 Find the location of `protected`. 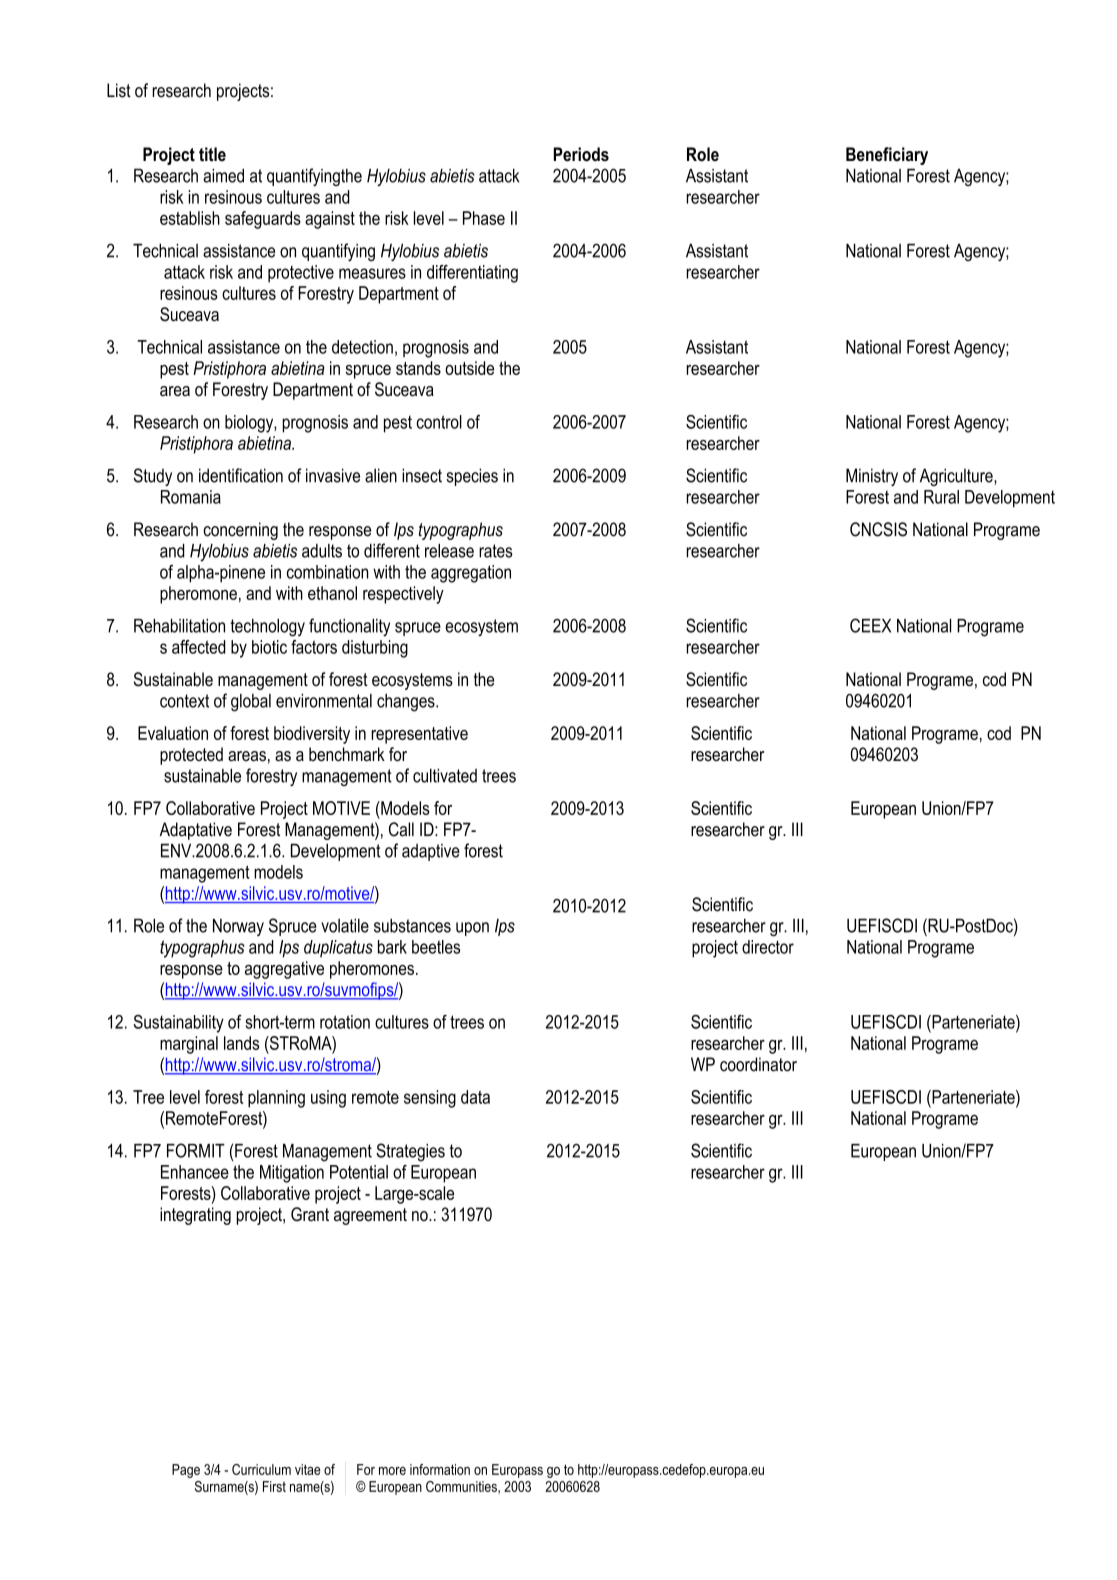

protected is located at coordinates (191, 756).
